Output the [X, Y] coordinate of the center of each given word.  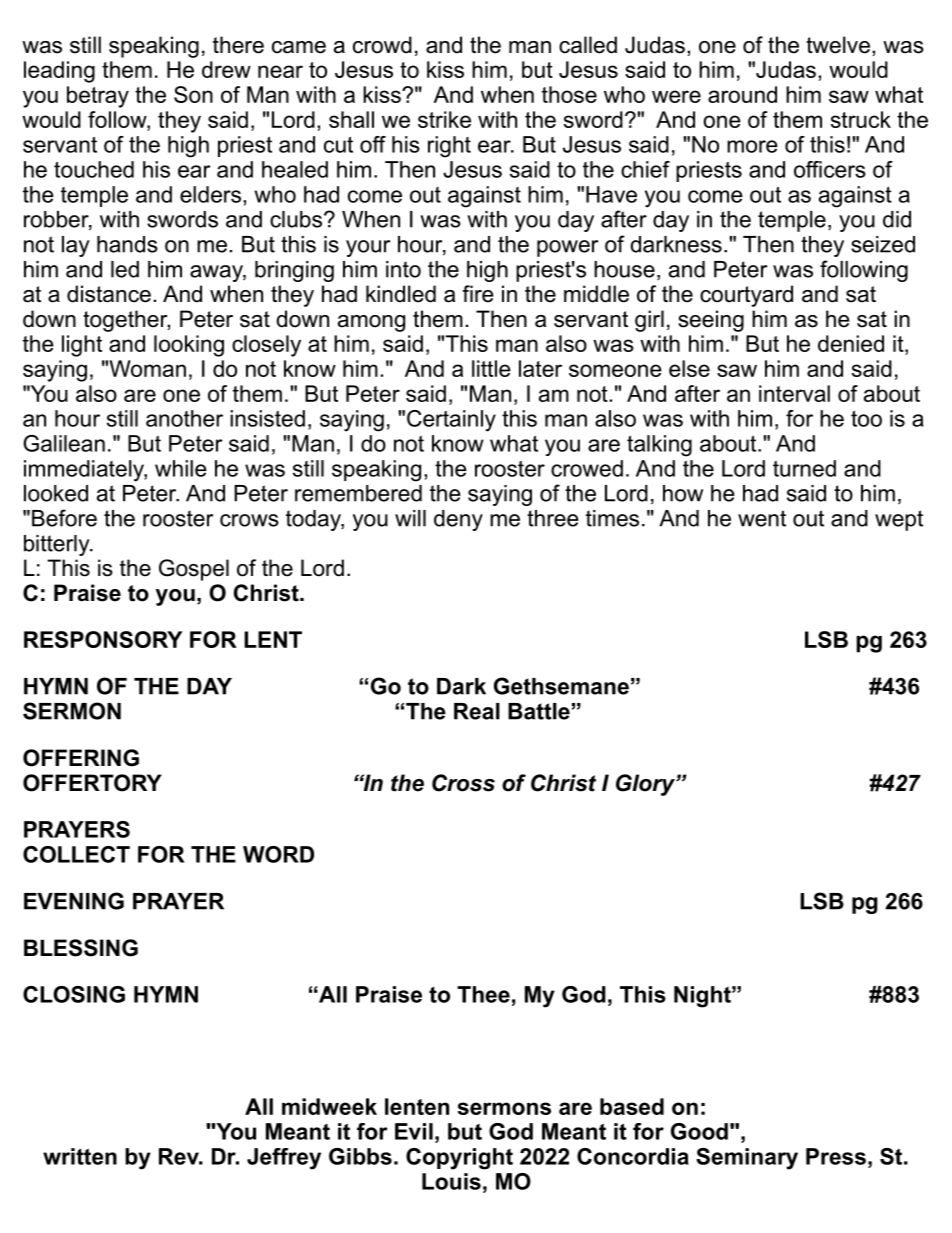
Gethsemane [561, 686]
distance [109, 294]
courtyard [746, 296]
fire [478, 294]
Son [193, 94]
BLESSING [81, 948]
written [80, 1156]
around [742, 94]
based [632, 1106]
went [762, 518]
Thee [483, 994]
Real [477, 711]
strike [444, 119]
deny [458, 520]
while [181, 468]
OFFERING [81, 758]
